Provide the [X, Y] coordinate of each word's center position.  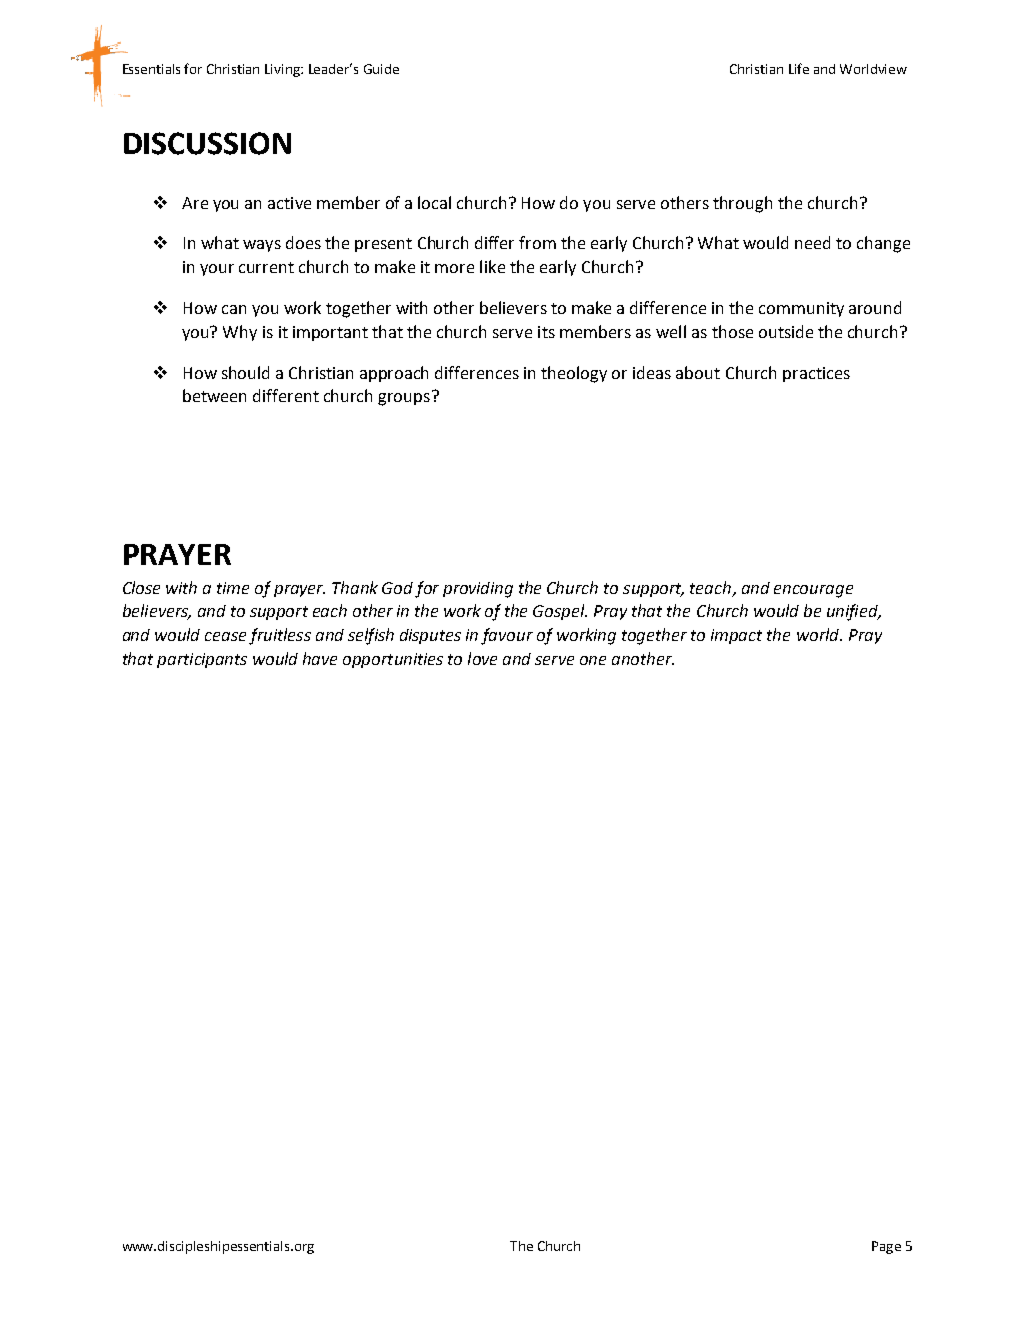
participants [202, 660]
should [245, 372]
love [482, 658]
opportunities [393, 660]
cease [225, 636]
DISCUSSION [207, 143]
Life [799, 68]
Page [886, 1247]
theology [574, 374]
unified [853, 612]
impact [736, 636]
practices [816, 374]
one [593, 660]
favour [507, 636]
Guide [381, 69]
